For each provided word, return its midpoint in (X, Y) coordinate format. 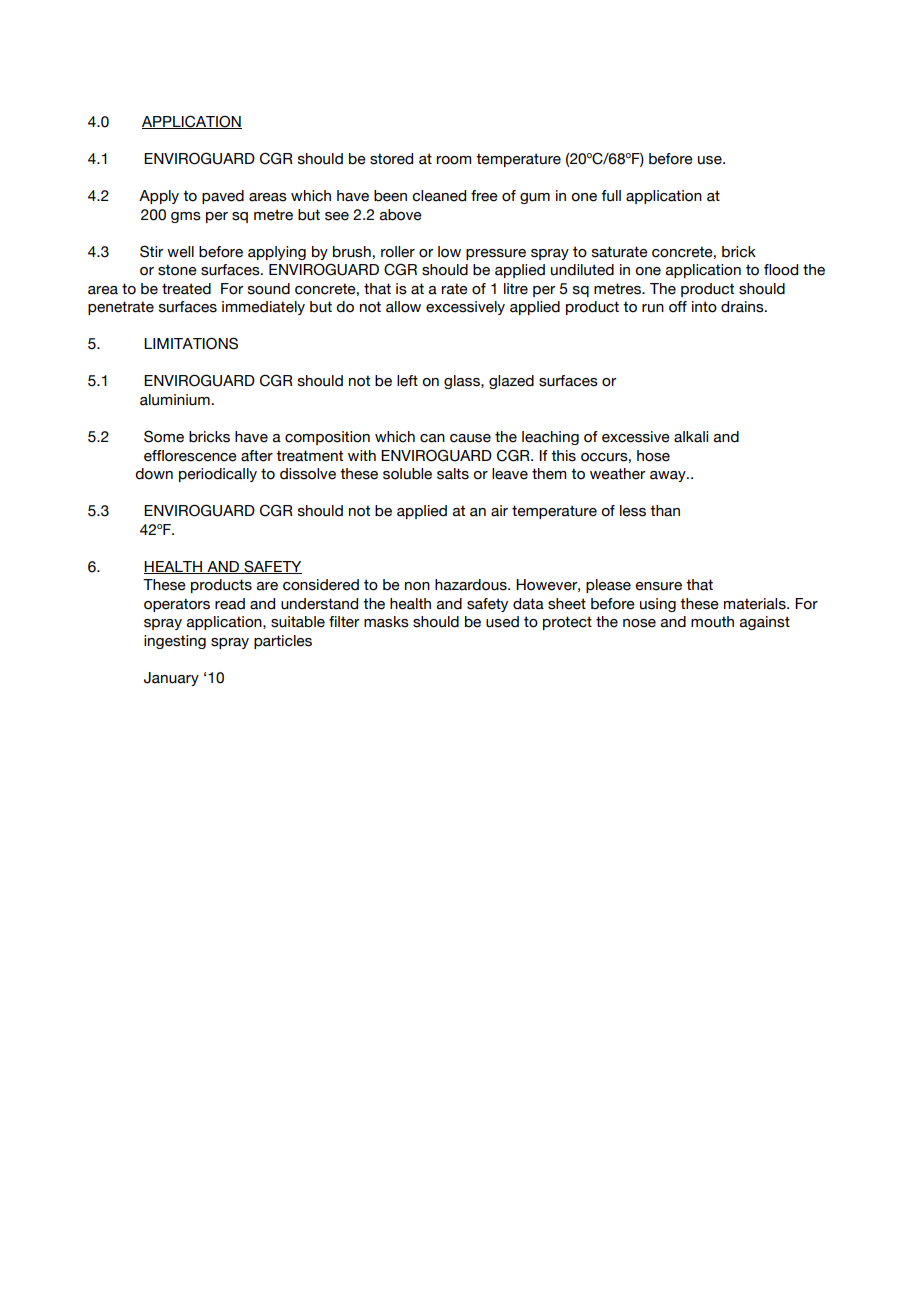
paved (223, 197)
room (454, 160)
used (502, 622)
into (704, 307)
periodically (218, 475)
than (665, 511)
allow (403, 307)
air (499, 511)
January (171, 679)
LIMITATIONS (191, 343)
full (611, 196)
